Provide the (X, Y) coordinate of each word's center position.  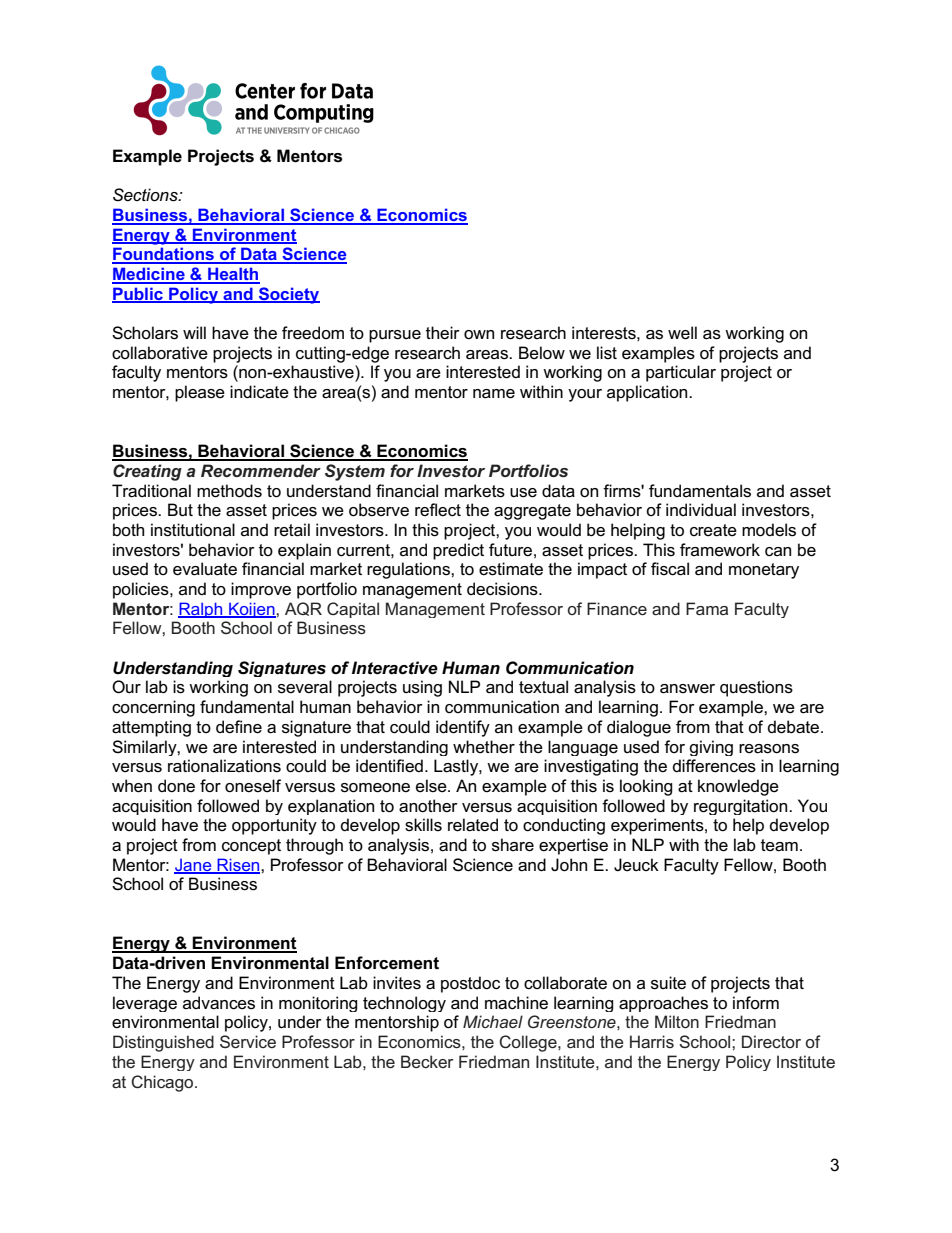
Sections (146, 195)
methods (229, 491)
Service (248, 1041)
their (443, 332)
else (432, 786)
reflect (438, 510)
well (682, 333)
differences (714, 766)
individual (701, 509)
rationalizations (224, 766)
